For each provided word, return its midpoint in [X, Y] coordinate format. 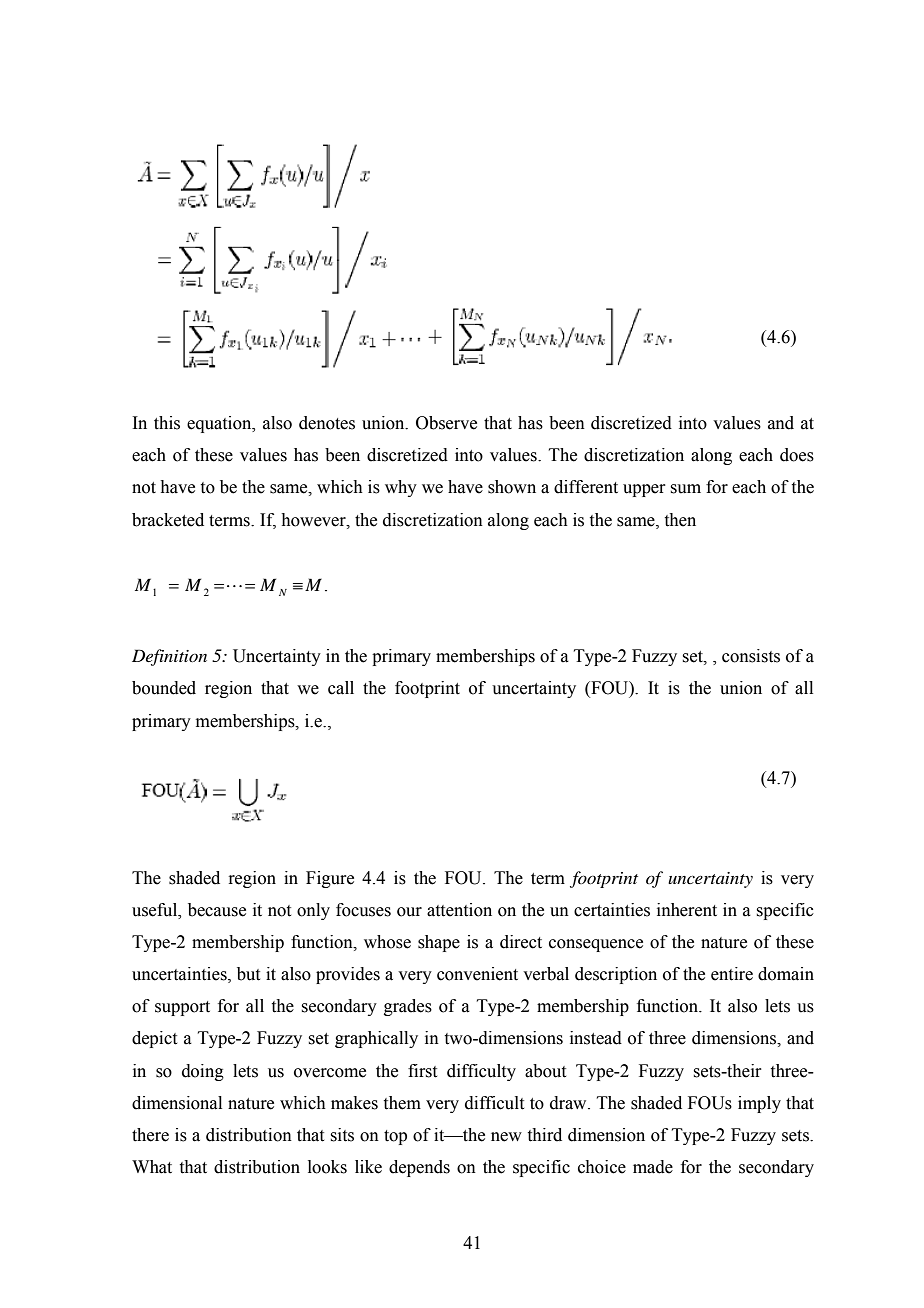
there [150, 1135]
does [797, 455]
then [680, 520]
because [217, 910]
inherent [687, 910]
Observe [446, 423]
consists [751, 656]
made [653, 1167]
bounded [164, 688]
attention [459, 910]
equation [220, 424]
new [506, 1137]
